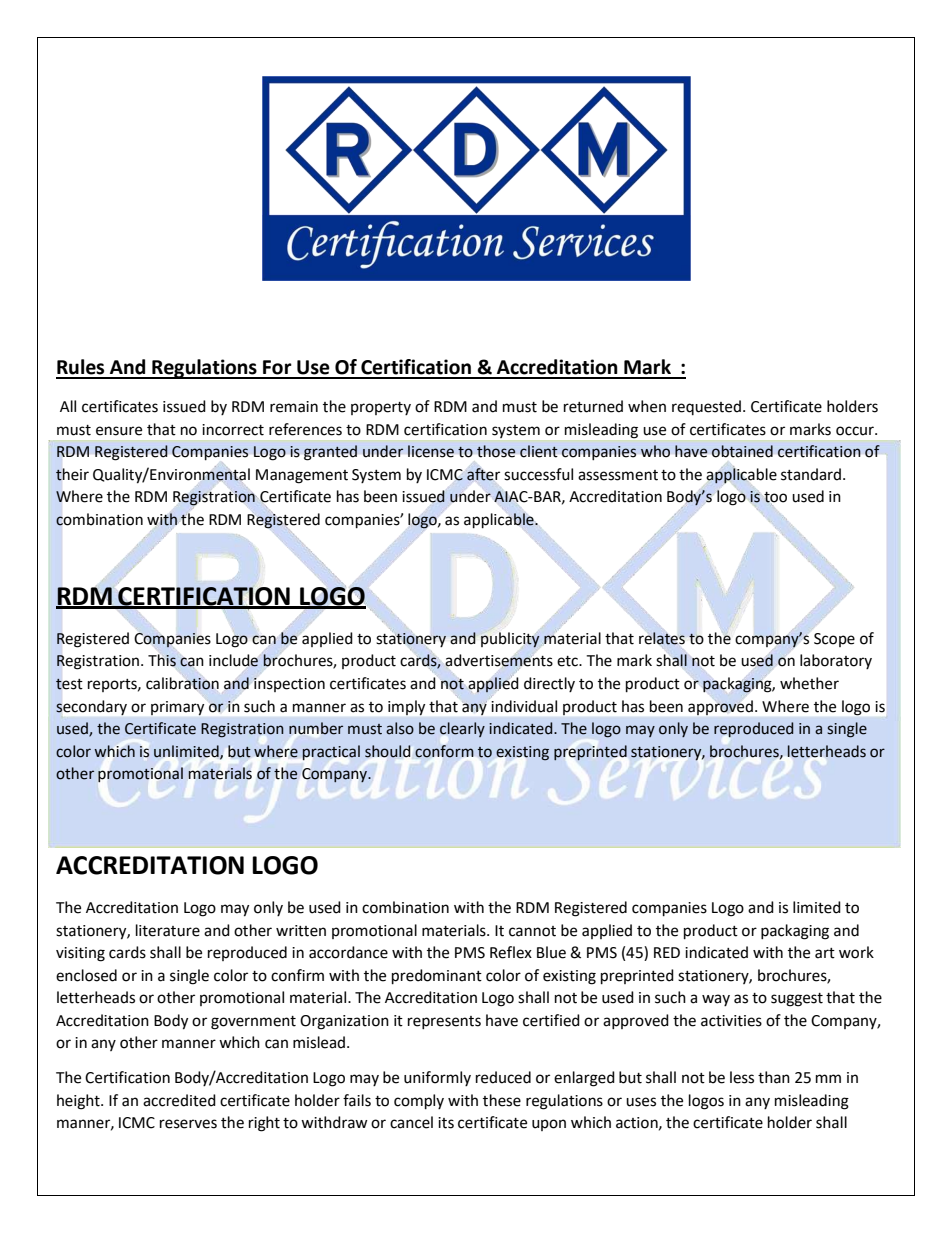 Image resolution: width=952 pixels, height=1233 pixels. What do you see at coordinates (809, 683) in the screenshot?
I see `whether` at bounding box center [809, 683].
